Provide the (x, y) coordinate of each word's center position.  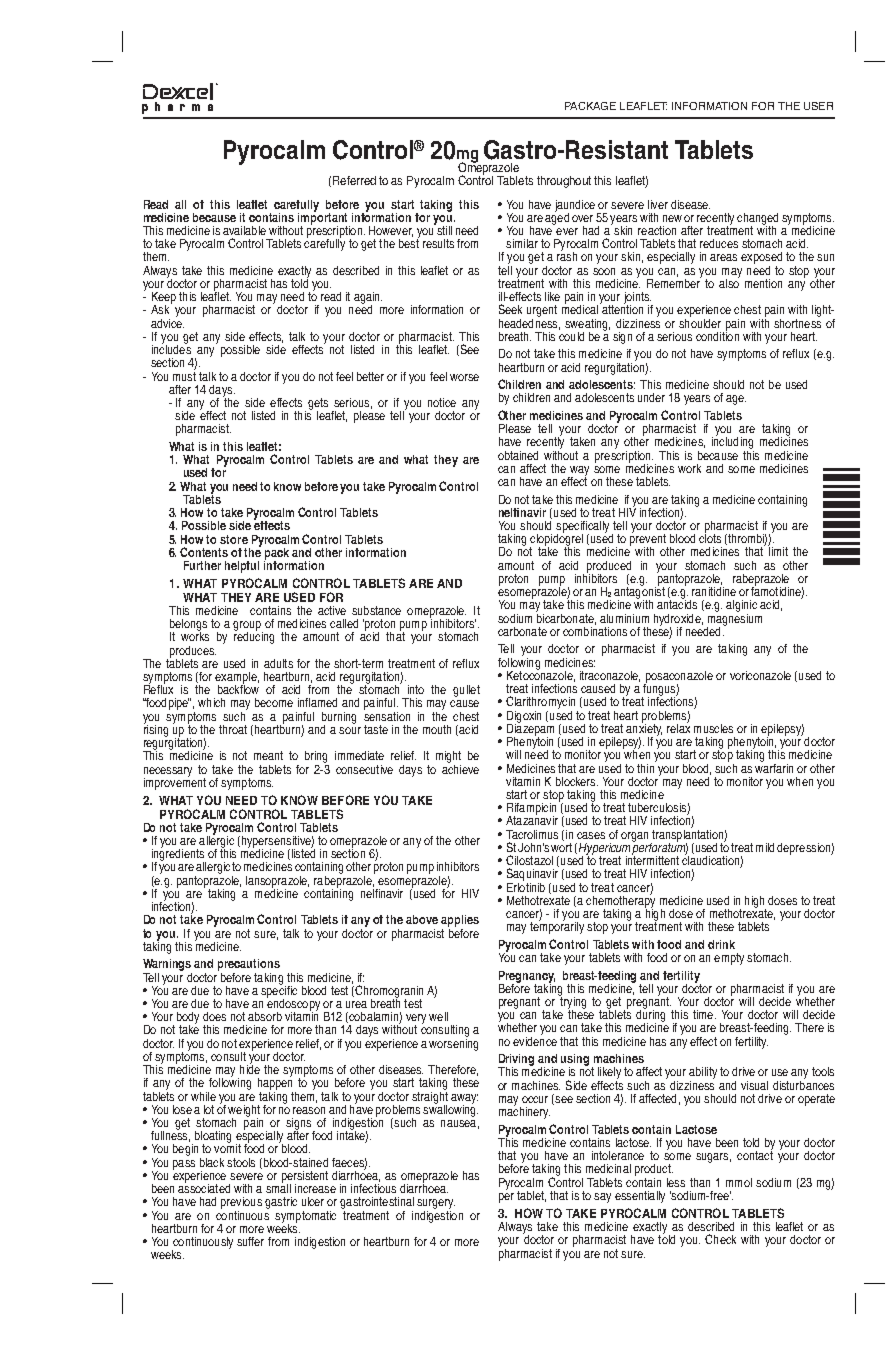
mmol (739, 1182)
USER (818, 106)
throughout (564, 182)
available (244, 230)
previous (241, 1204)
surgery (436, 1205)
